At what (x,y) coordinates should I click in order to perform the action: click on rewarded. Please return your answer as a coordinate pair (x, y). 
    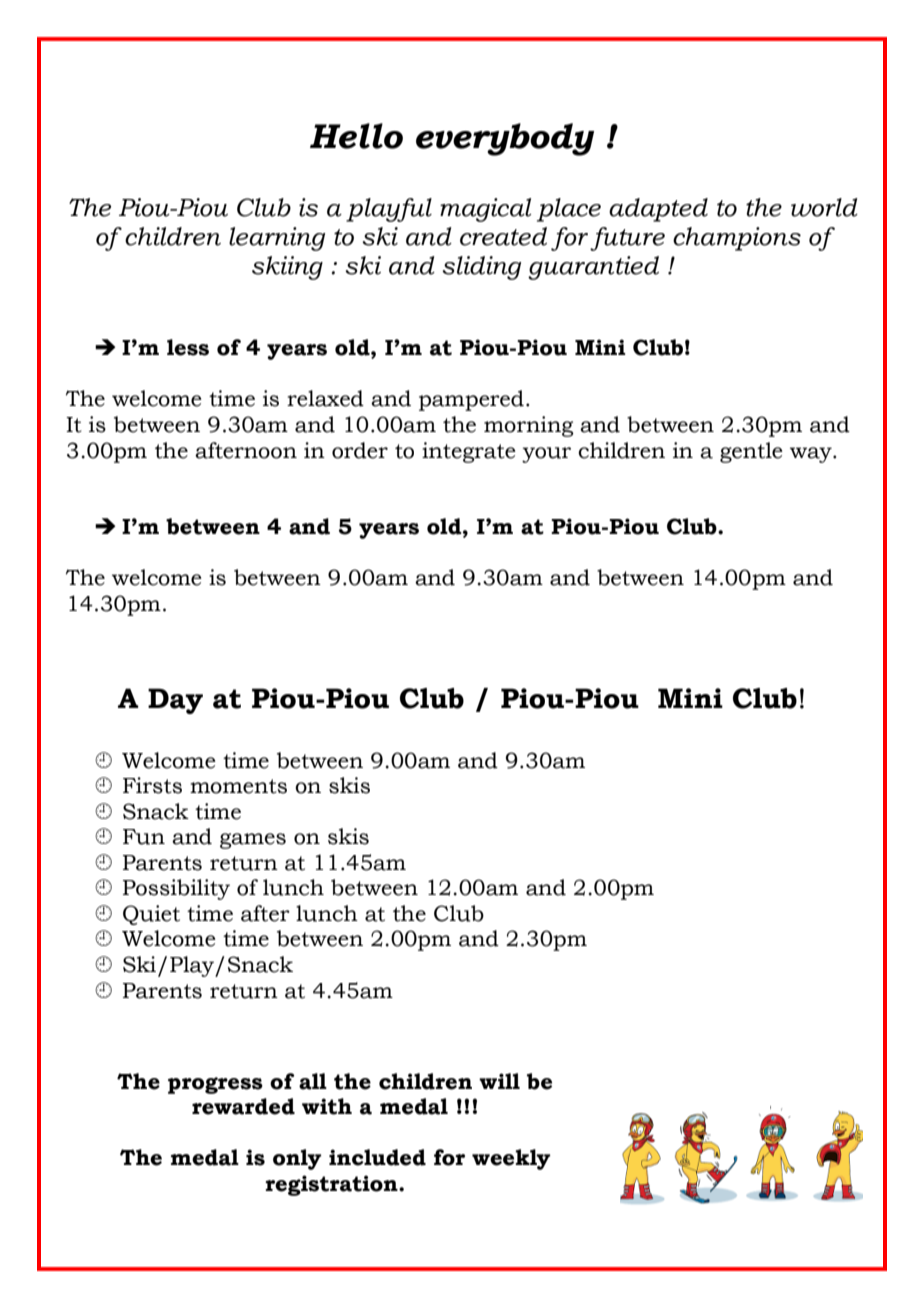
    Looking at the image, I should click on (243, 1106).
